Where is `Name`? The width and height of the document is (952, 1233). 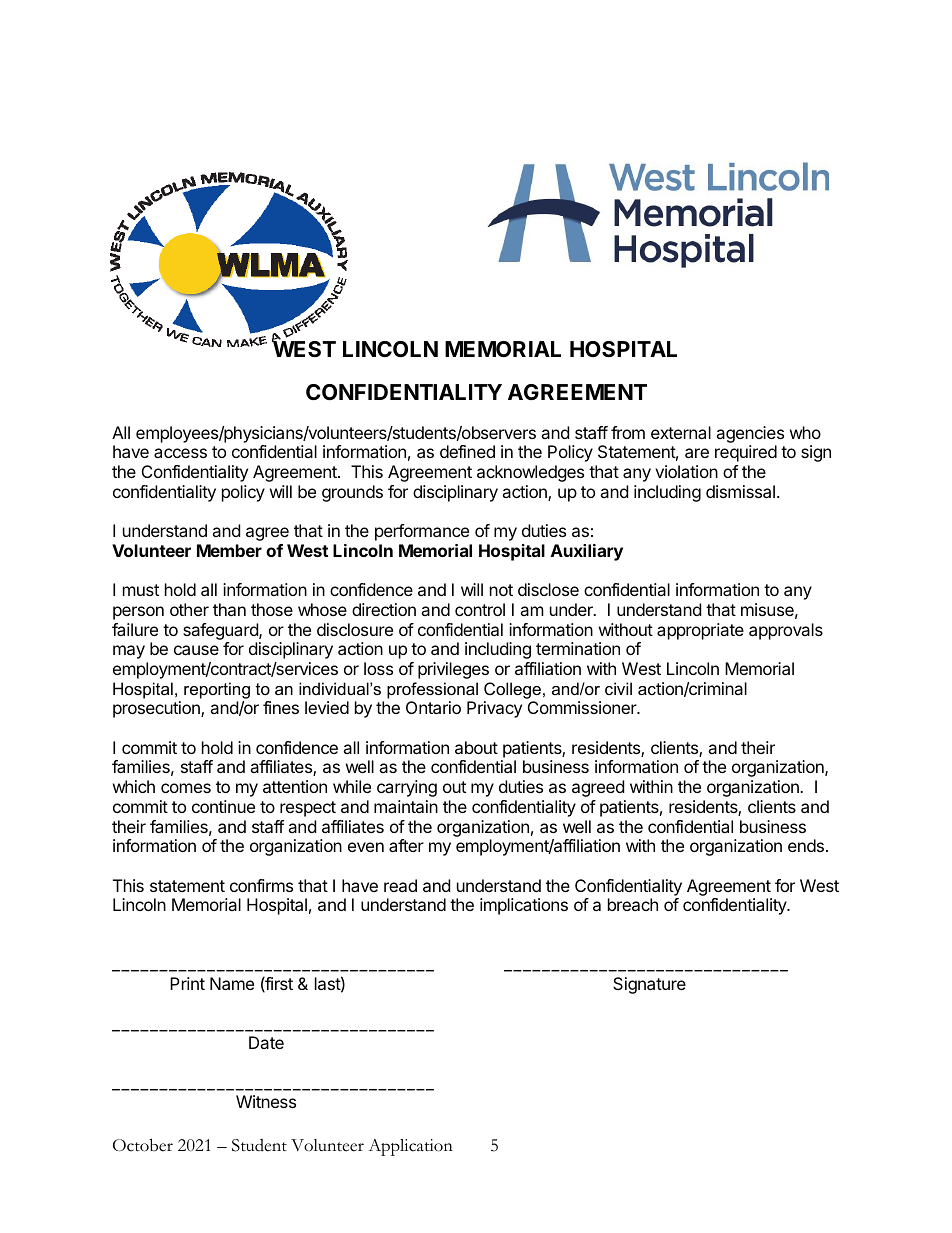 Name is located at coordinates (232, 983).
